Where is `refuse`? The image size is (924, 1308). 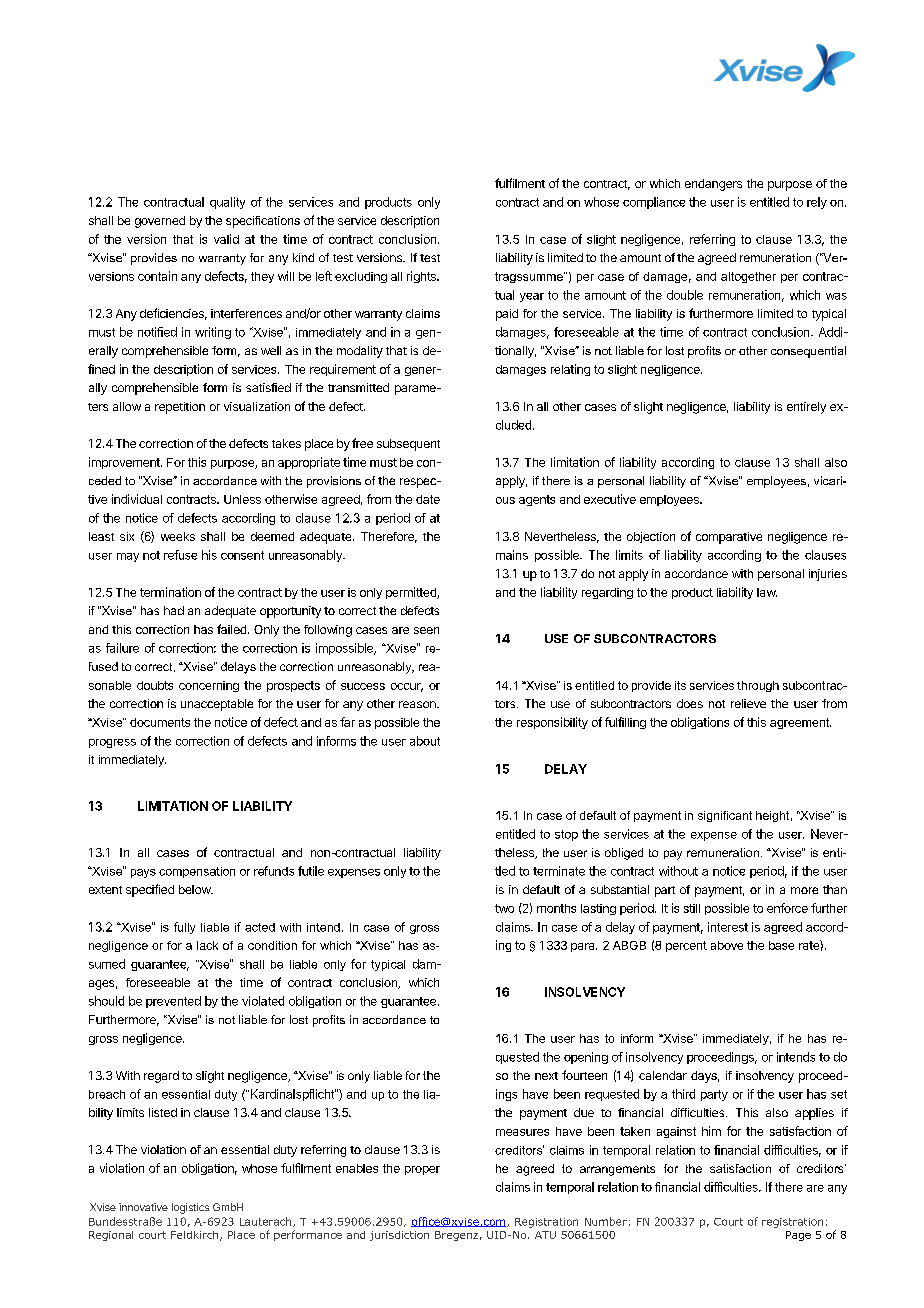
refuse is located at coordinates (180, 555).
